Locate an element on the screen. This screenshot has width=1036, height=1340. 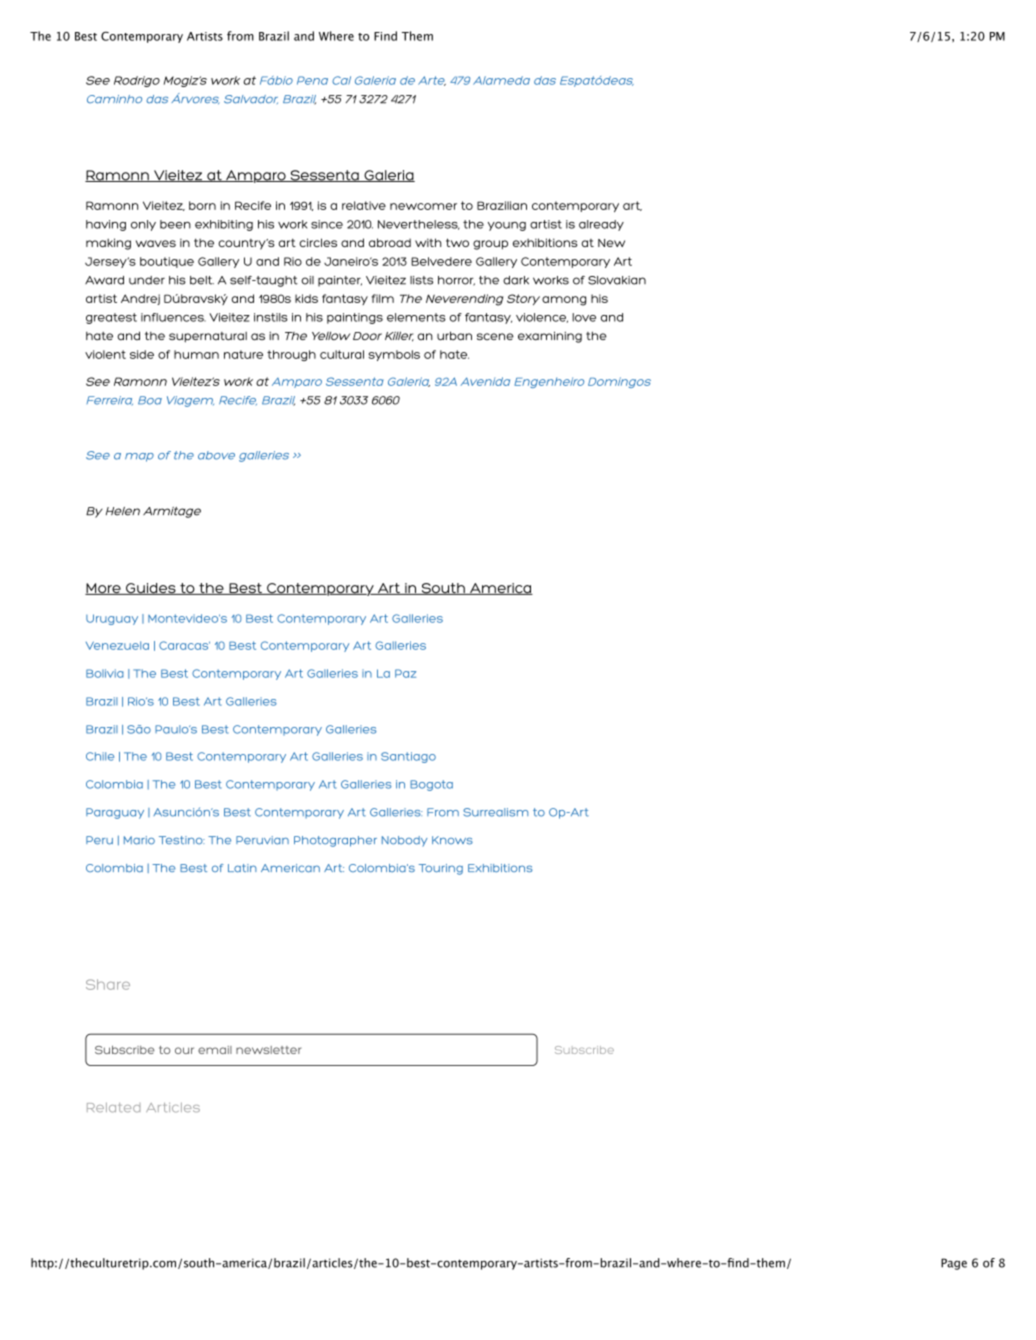
young is located at coordinates (507, 226).
